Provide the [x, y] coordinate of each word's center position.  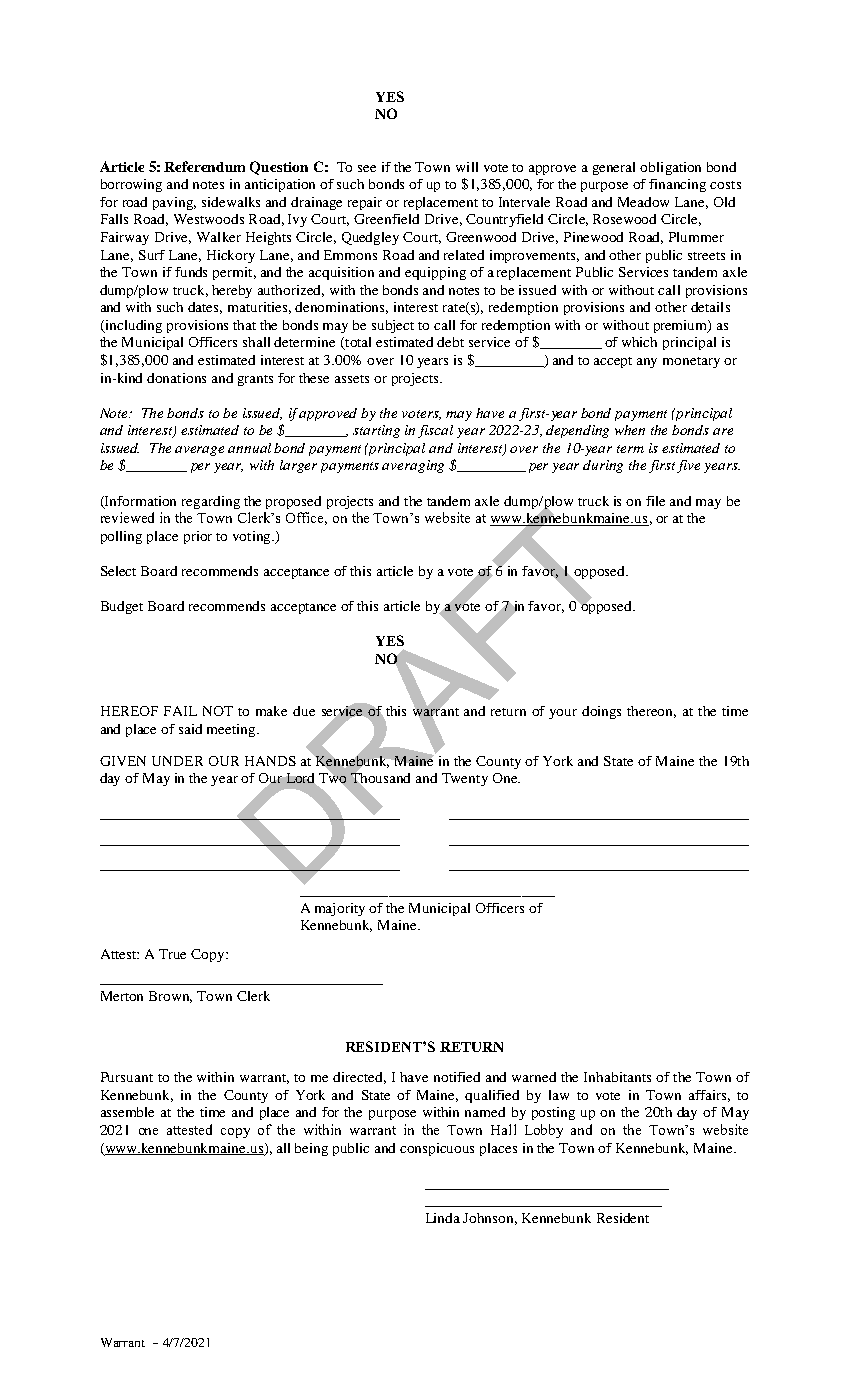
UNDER [177, 761]
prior [198, 537]
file [655, 501]
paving [174, 203]
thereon [651, 712]
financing [677, 185]
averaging [413, 466]
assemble [127, 1112]
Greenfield [386, 219]
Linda [443, 1218]
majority [340, 909]
